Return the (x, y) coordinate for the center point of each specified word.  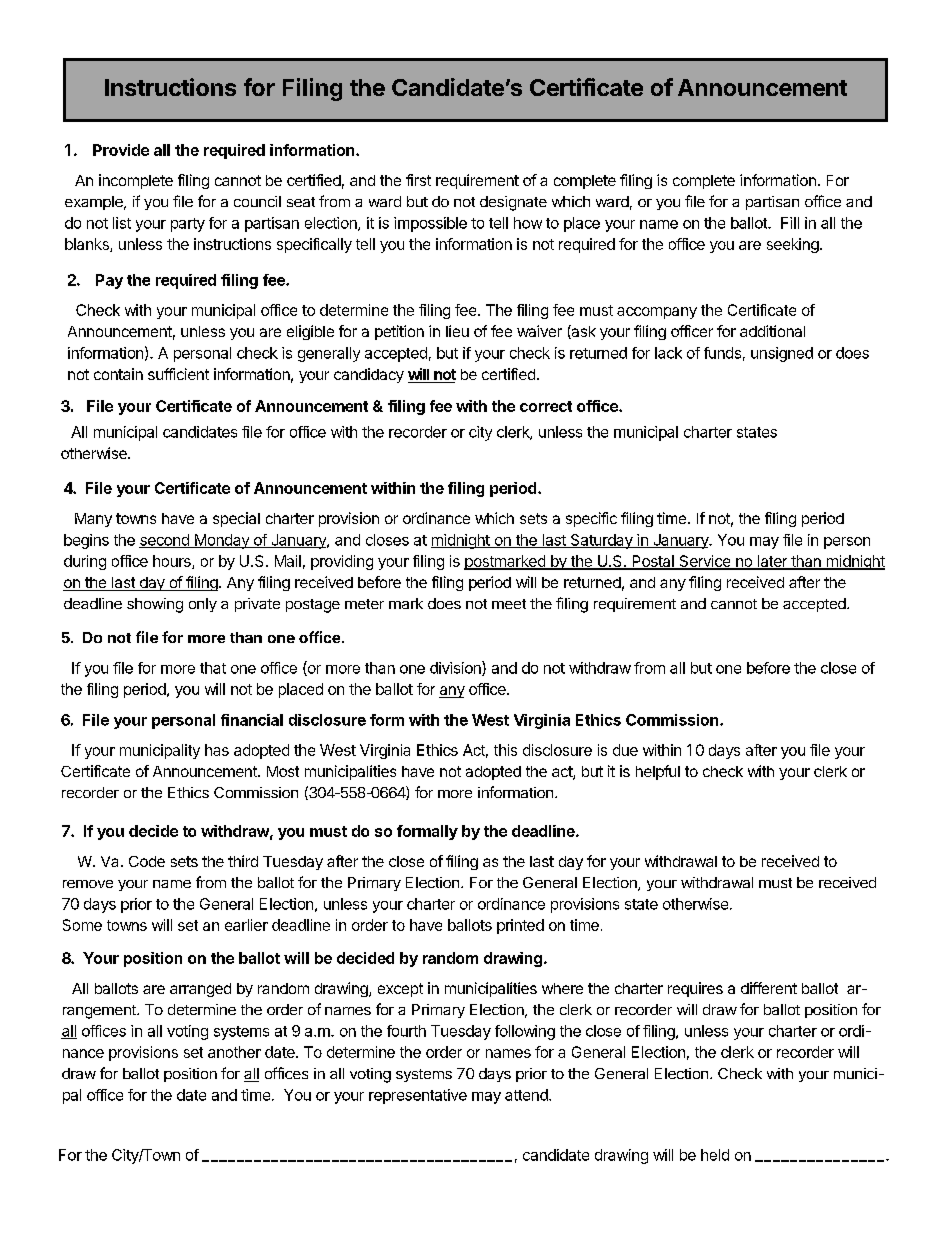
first (418, 180)
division (456, 668)
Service (705, 562)
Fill (790, 223)
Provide (121, 150)
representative (418, 1096)
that (213, 668)
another (234, 1052)
